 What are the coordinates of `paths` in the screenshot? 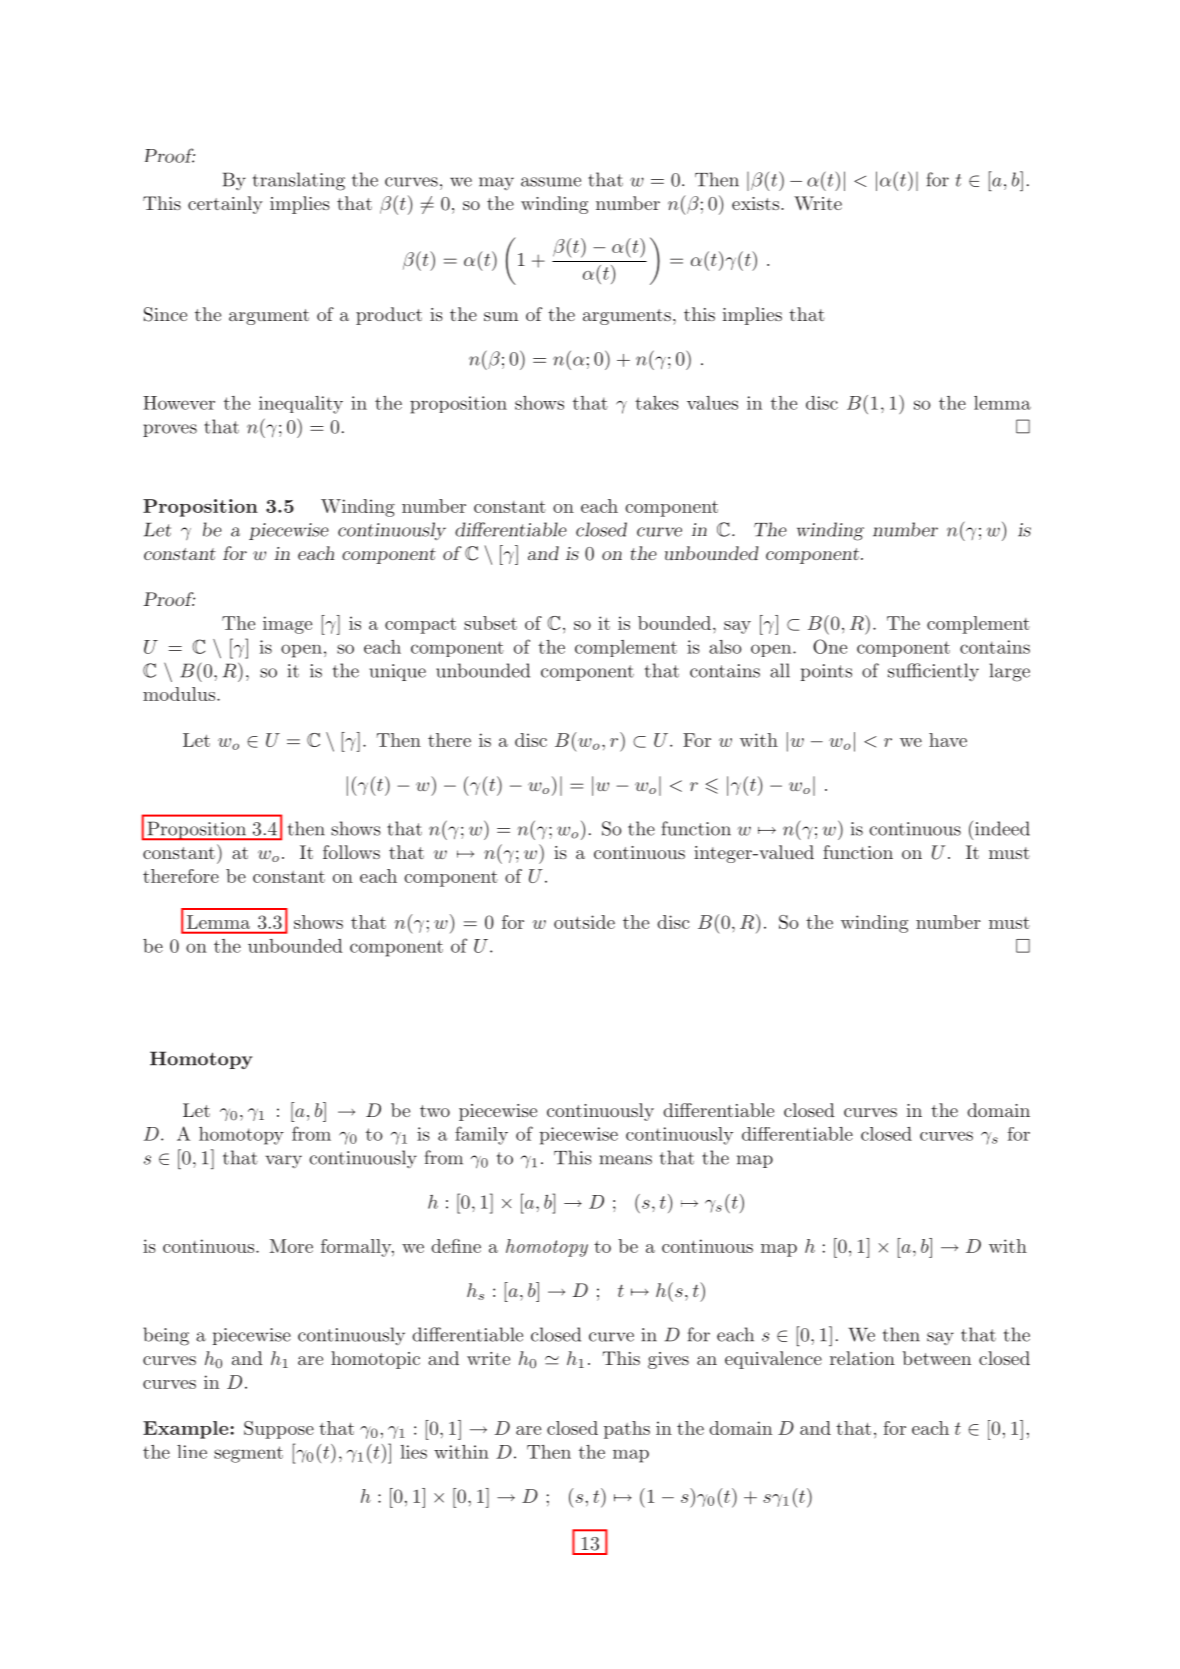 It's located at (627, 1430).
